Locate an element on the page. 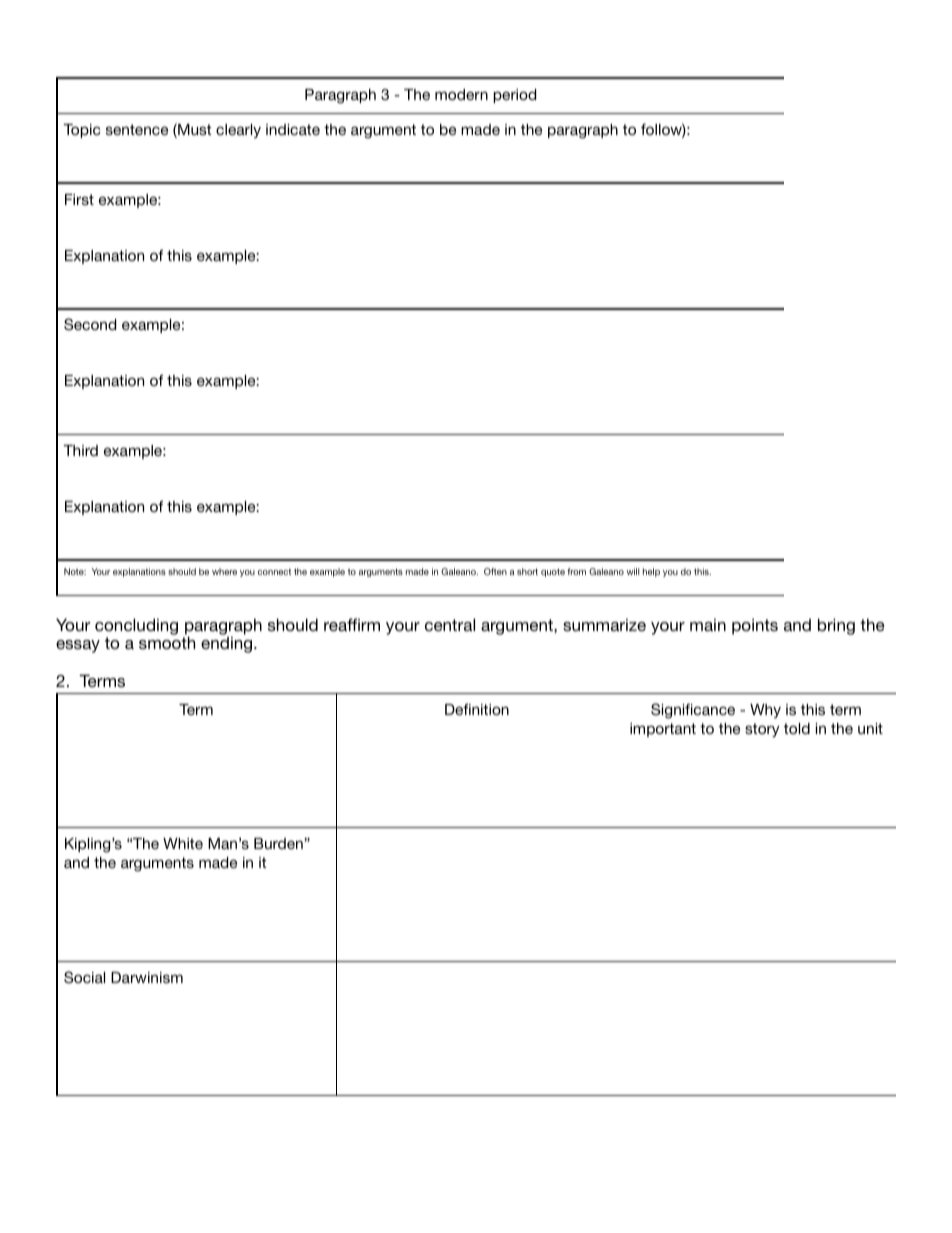  Burden is located at coordinates (279, 843).
